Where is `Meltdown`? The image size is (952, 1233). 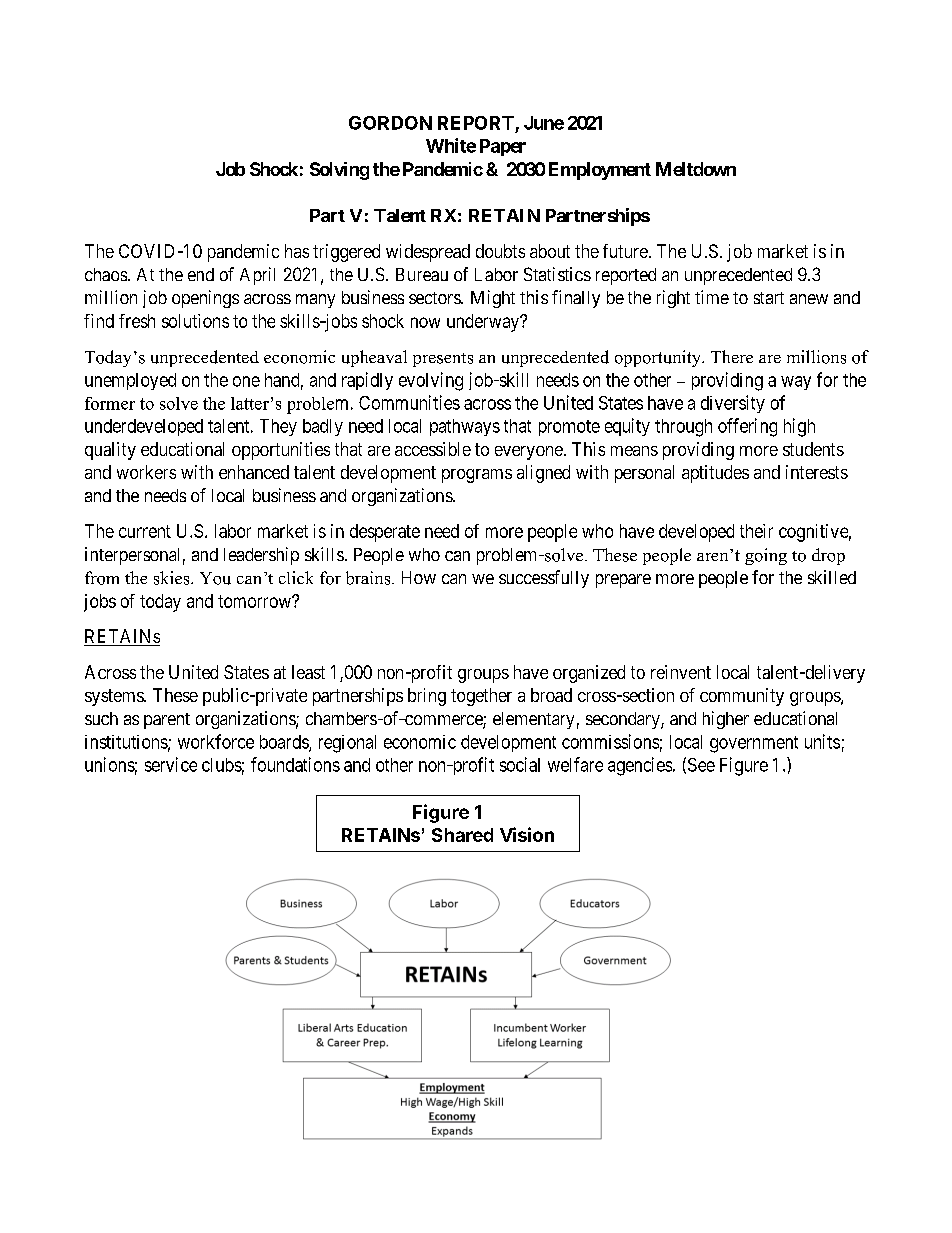 Meltdown is located at coordinates (696, 169).
